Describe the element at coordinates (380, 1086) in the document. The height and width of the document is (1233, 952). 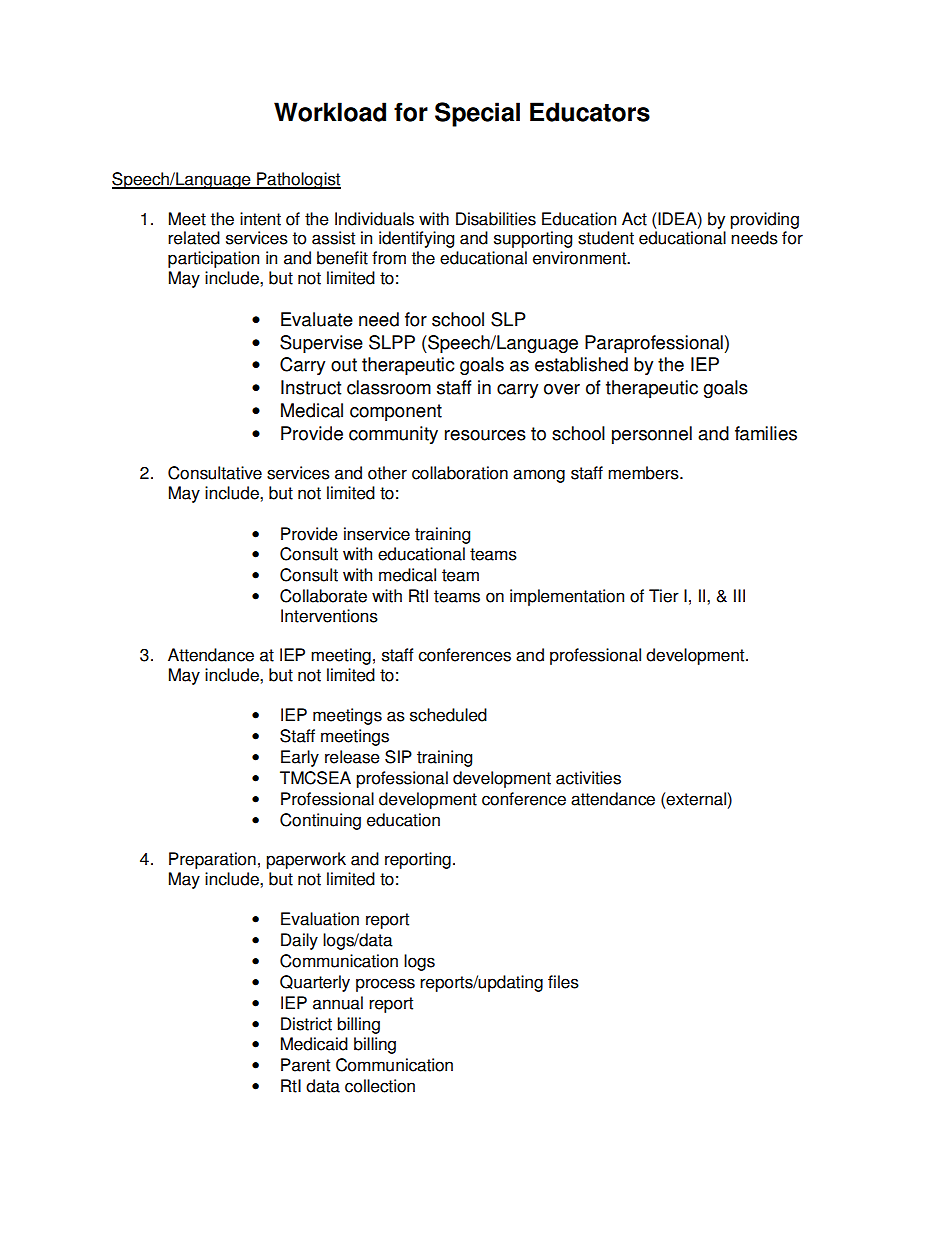
I see `collection` at that location.
